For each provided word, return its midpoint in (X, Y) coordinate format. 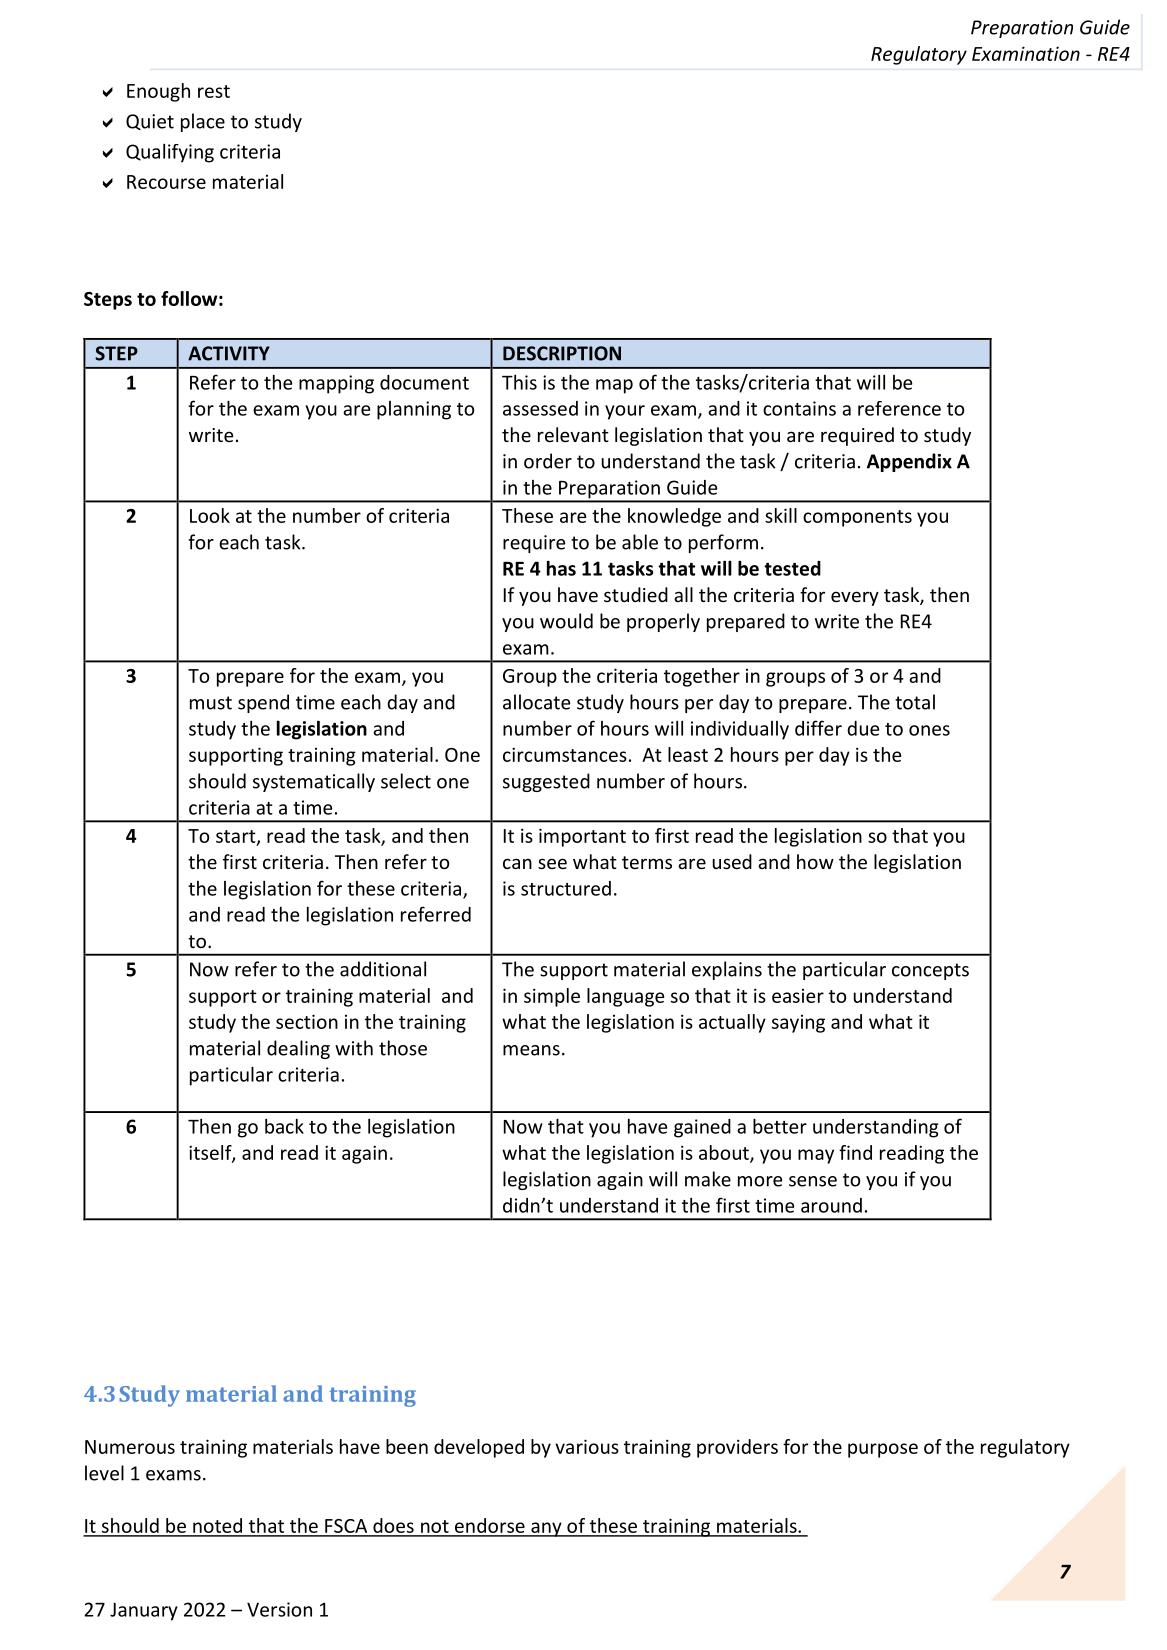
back (284, 1126)
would (566, 621)
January (144, 1611)
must (211, 703)
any (546, 1529)
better (780, 1126)
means (531, 1050)
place (203, 122)
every (855, 598)
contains (799, 408)
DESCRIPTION (562, 353)
